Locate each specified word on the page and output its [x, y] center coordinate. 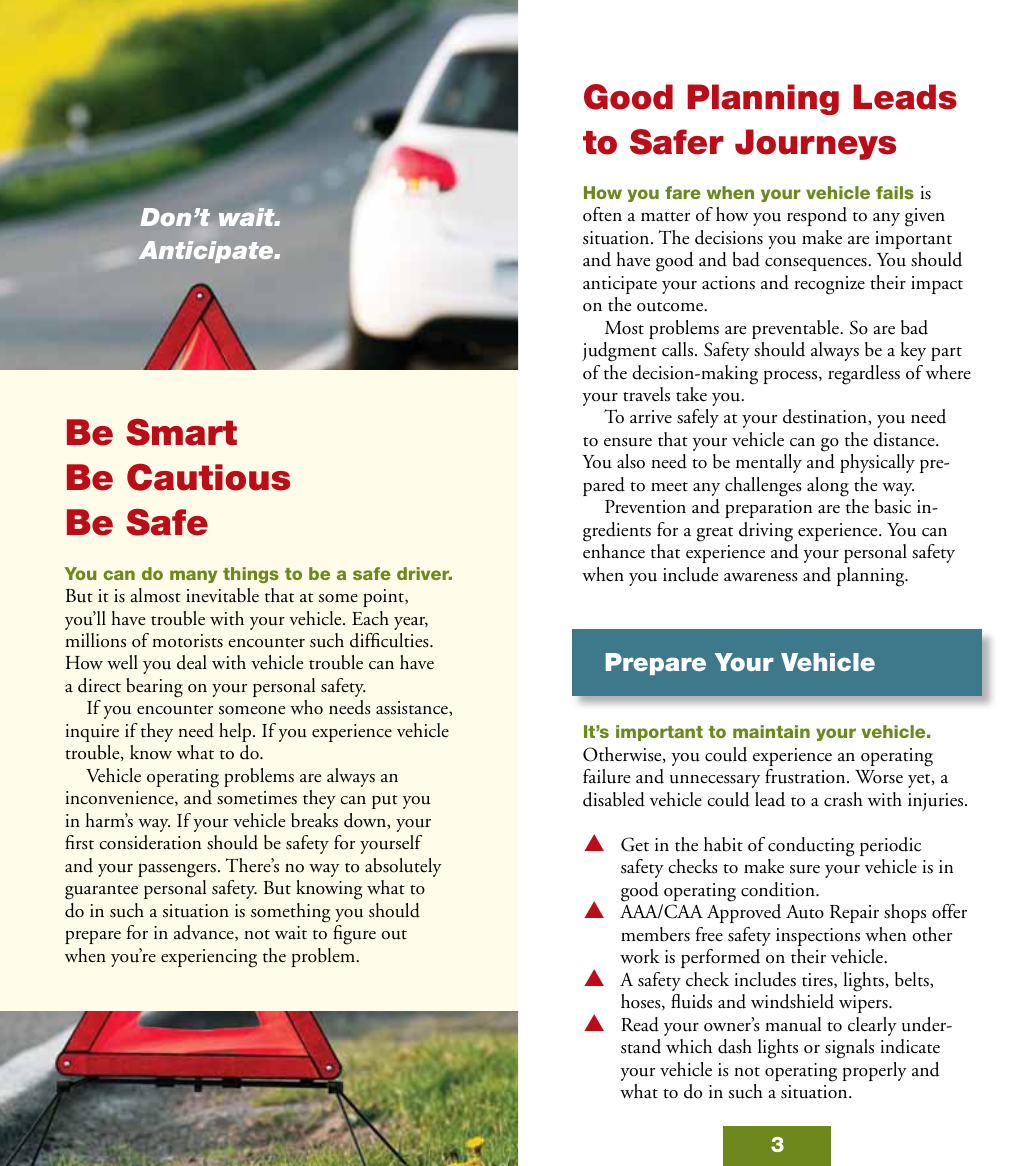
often [602, 214]
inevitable [222, 595]
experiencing [209, 958]
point [384, 598]
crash [843, 799]
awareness [761, 577]
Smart [181, 432]
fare [683, 192]
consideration [150, 842]
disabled [614, 799]
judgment [619, 352]
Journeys [815, 144]
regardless [864, 375]
